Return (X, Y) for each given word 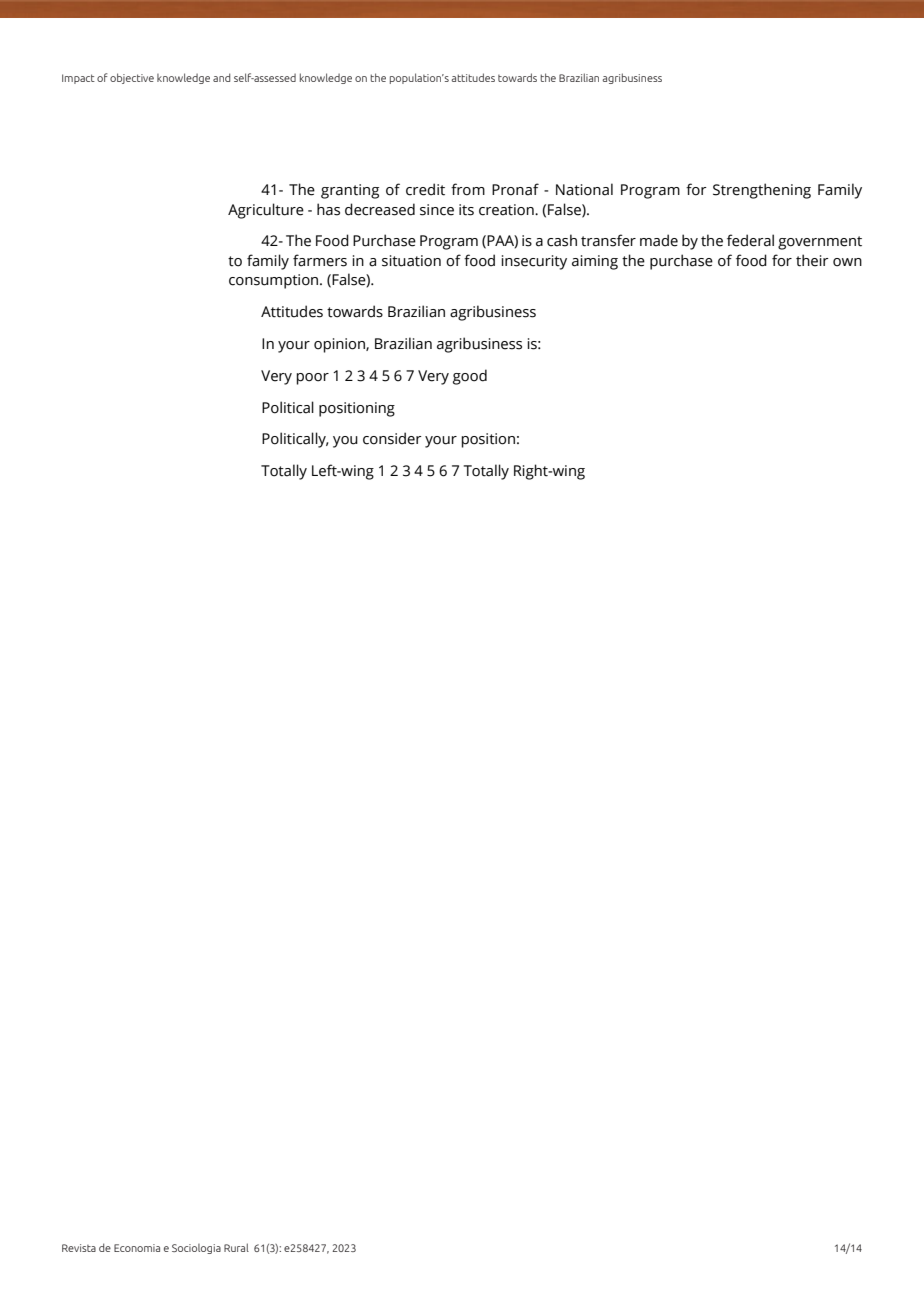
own (847, 262)
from (468, 189)
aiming (595, 262)
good (470, 377)
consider (392, 438)
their (812, 260)
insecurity (534, 262)
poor (312, 379)
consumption (275, 281)
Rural (236, 1247)
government (820, 243)
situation (411, 261)
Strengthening (762, 191)
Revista (79, 1248)
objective (132, 78)
